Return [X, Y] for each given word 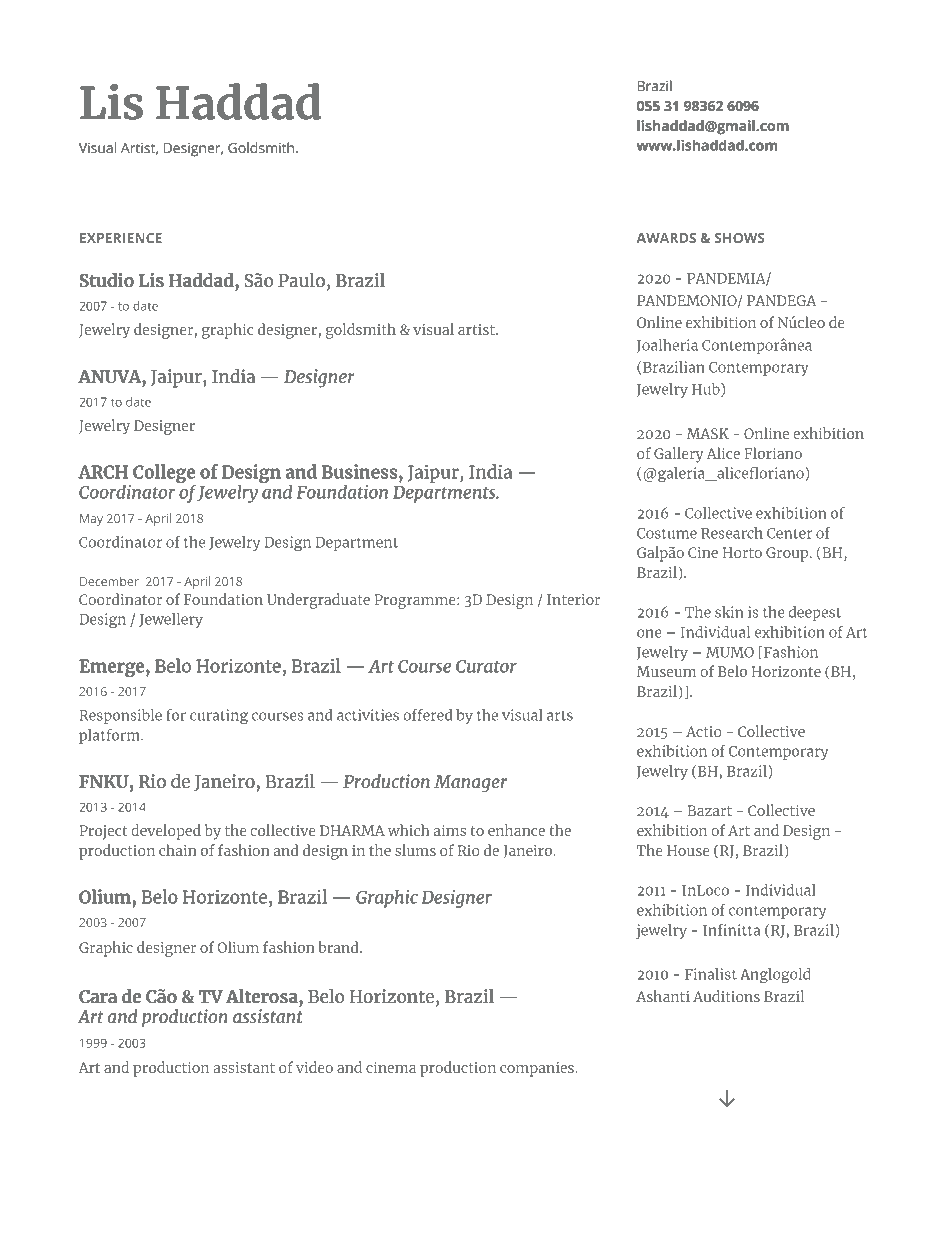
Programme [416, 601]
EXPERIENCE [121, 238]
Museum [666, 671]
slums [415, 850]
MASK [708, 433]
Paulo [301, 280]
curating [219, 717]
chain [178, 850]
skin [729, 612]
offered [427, 715]
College [164, 475]
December [109, 581]
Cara [98, 996]
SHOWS [740, 238]
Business [361, 471]
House [688, 850]
